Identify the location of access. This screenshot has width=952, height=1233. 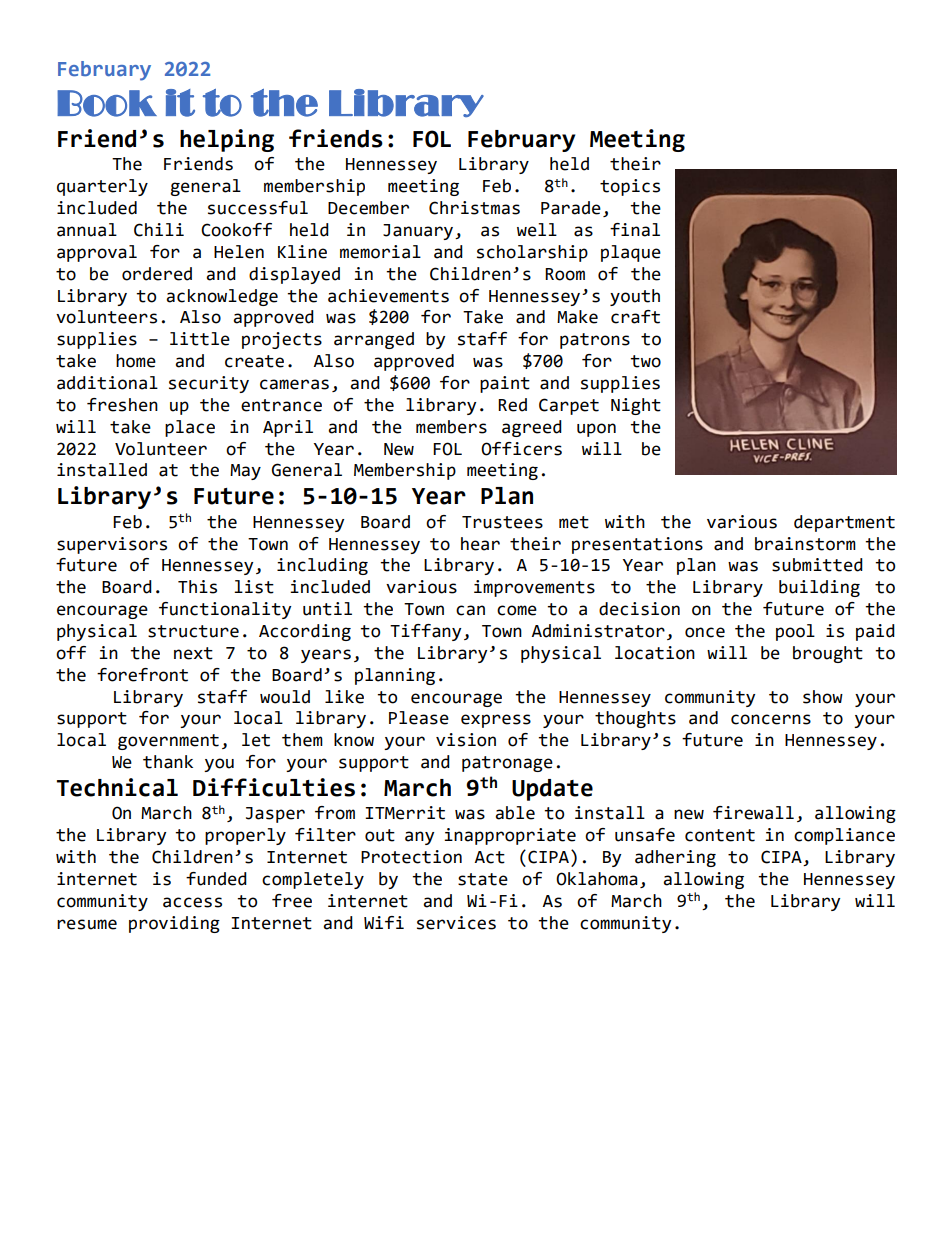
(192, 902).
